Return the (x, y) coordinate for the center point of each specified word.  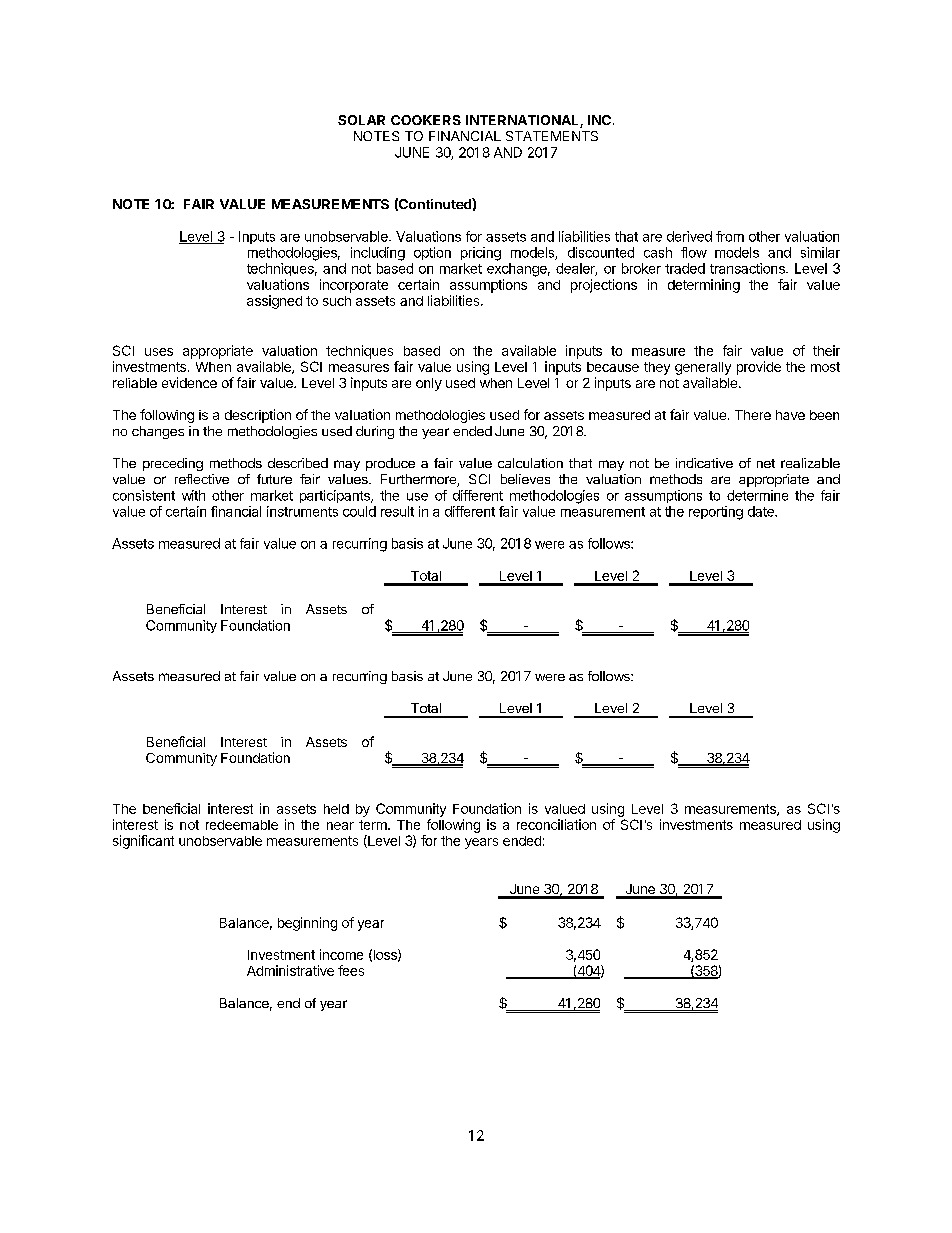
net (766, 463)
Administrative (290, 970)
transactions (748, 268)
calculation (530, 463)
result (397, 511)
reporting (716, 513)
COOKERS (426, 120)
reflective (202, 479)
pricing (481, 254)
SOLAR (361, 120)
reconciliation (556, 824)
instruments (302, 511)
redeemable (242, 825)
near (340, 826)
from (730, 236)
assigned (274, 302)
